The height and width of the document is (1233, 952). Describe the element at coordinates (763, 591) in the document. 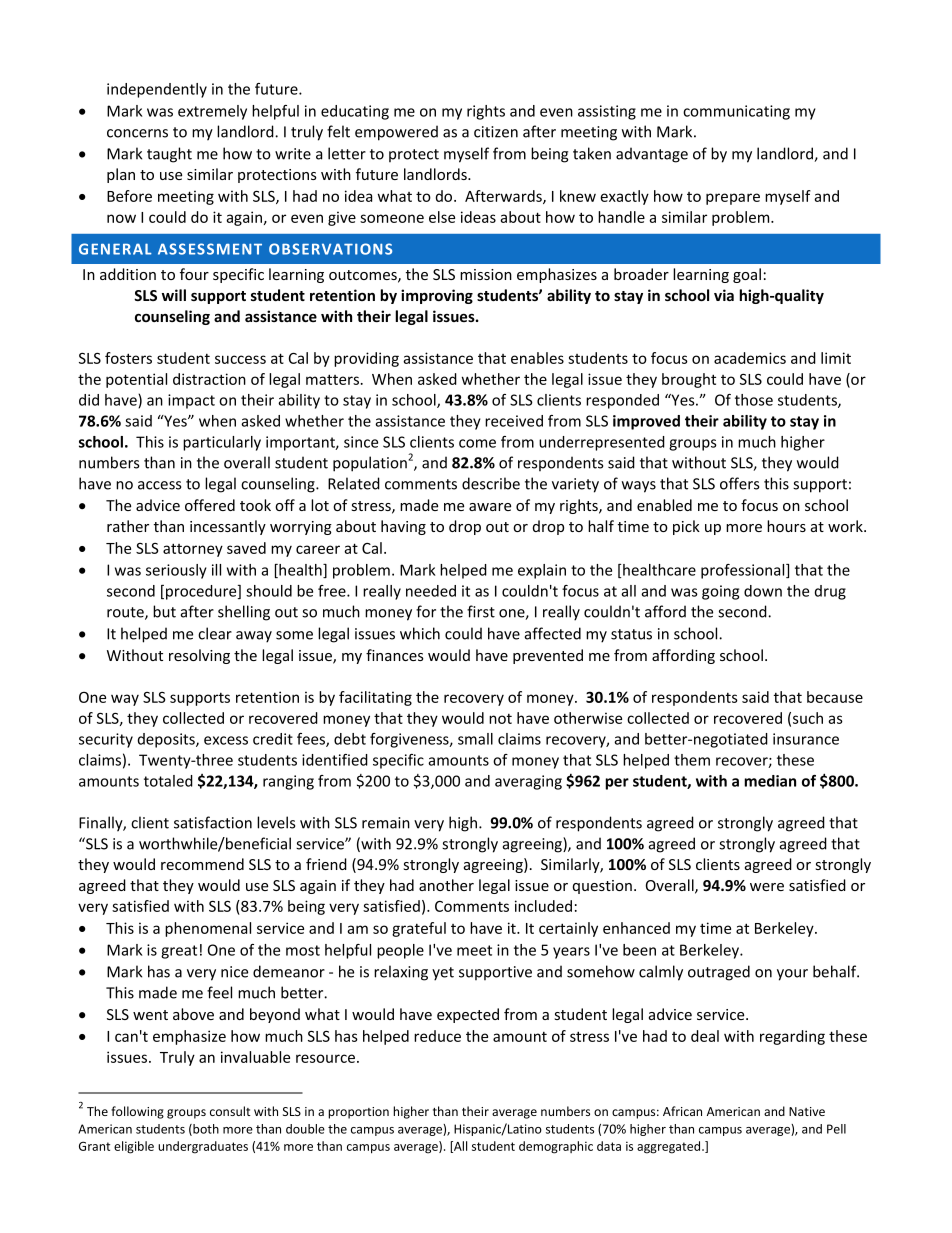

I see `down` at that location.
